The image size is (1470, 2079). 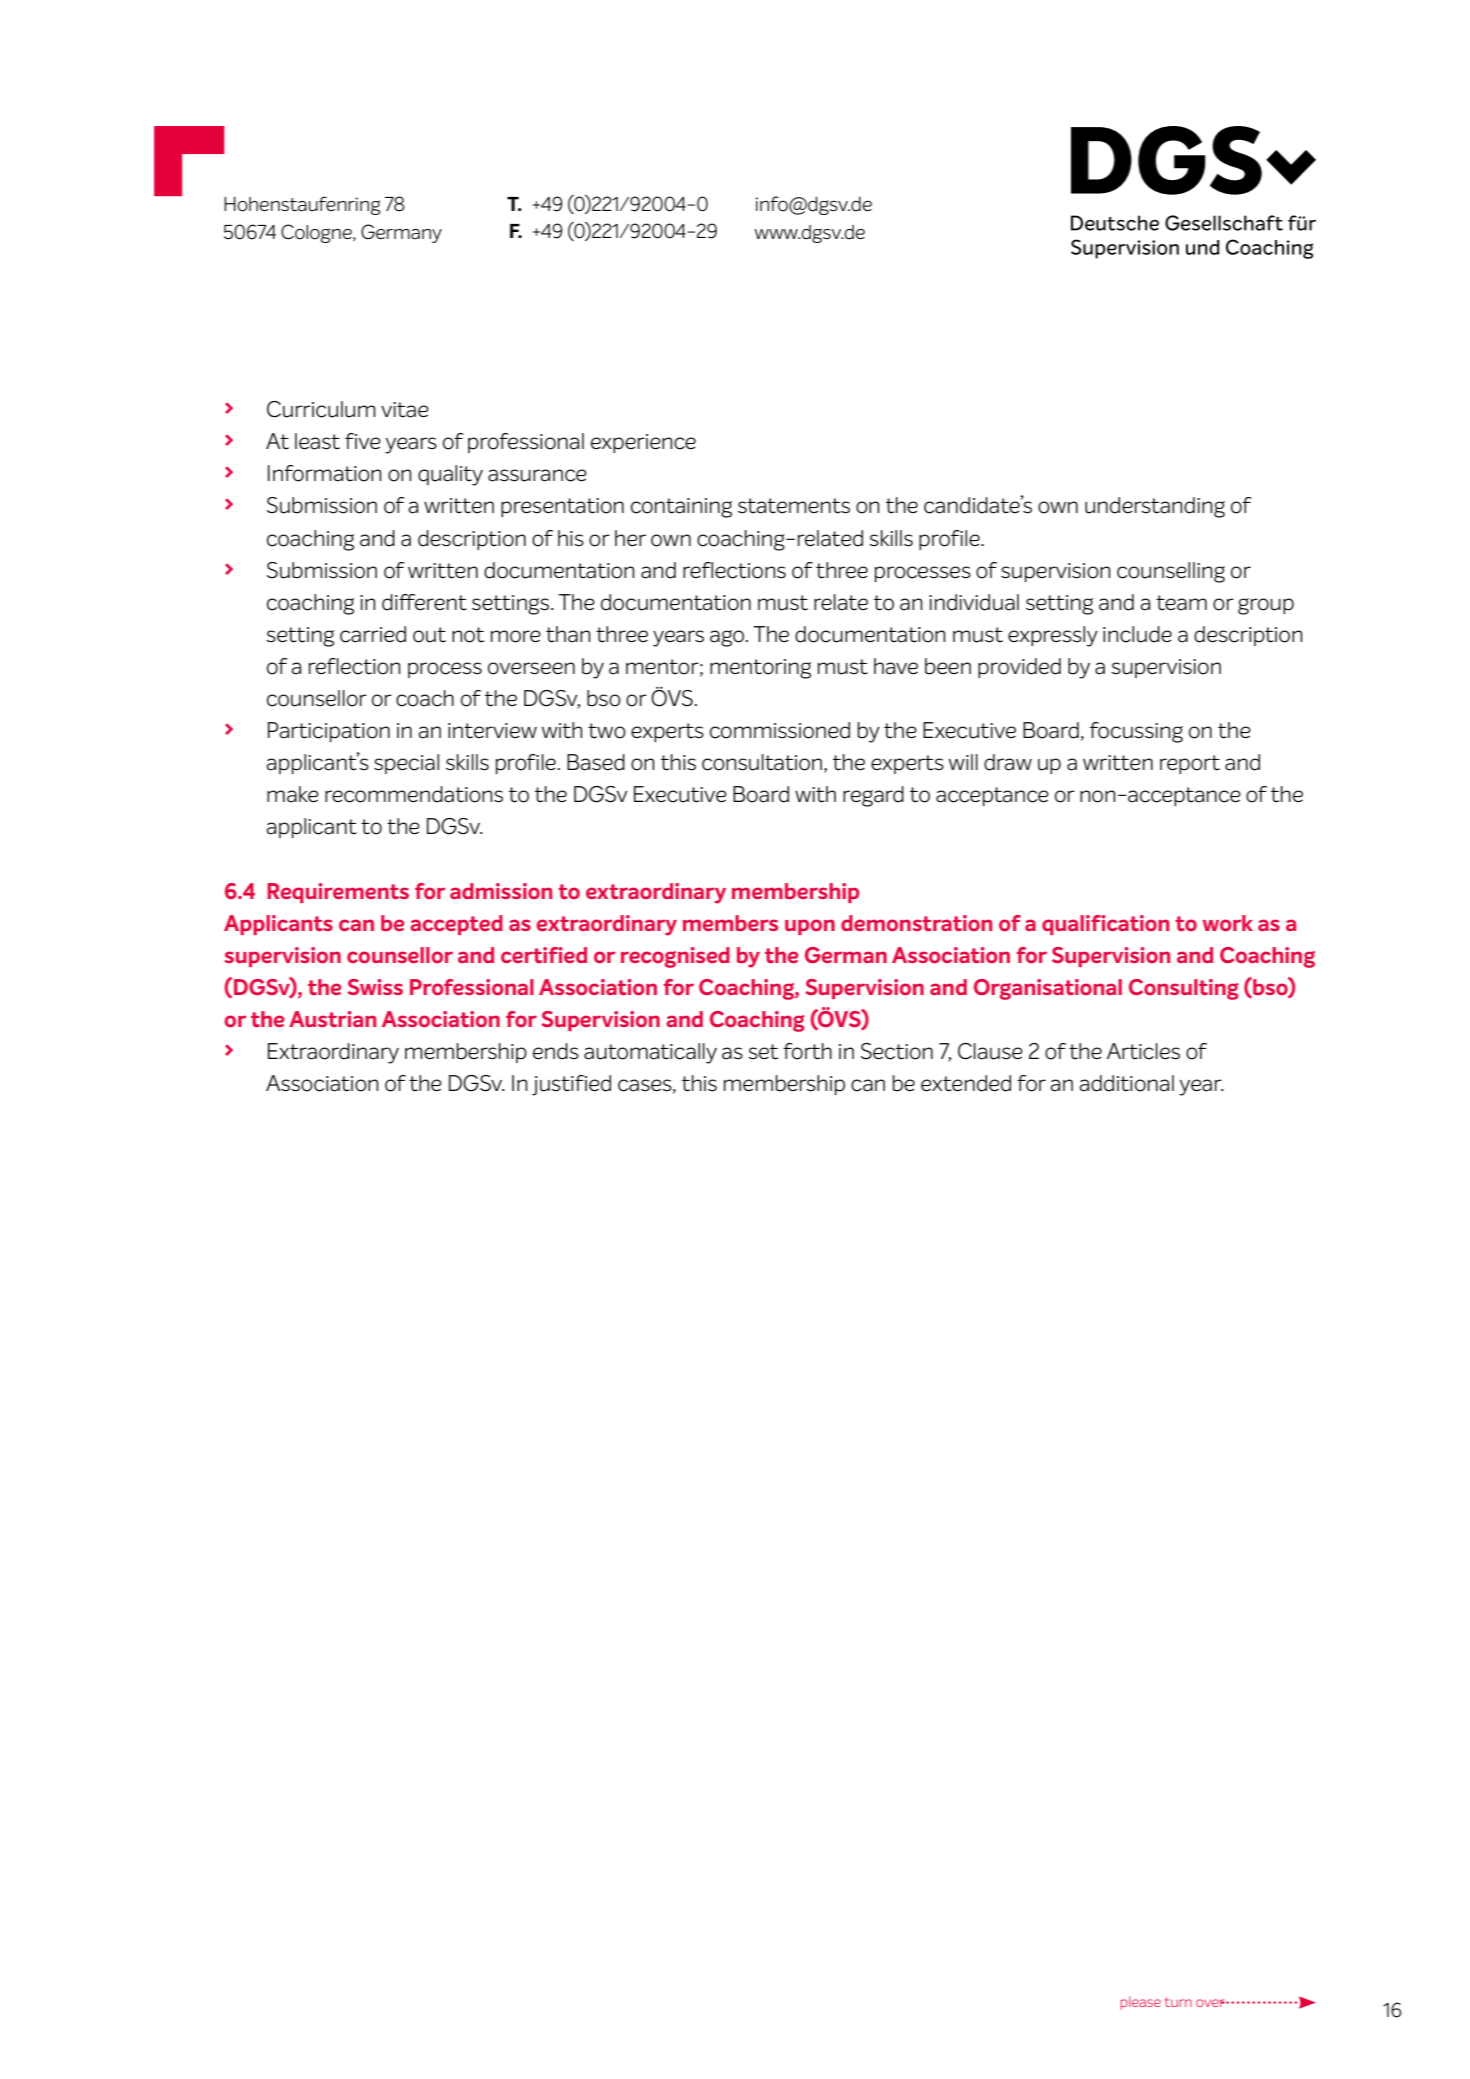 What do you see at coordinates (643, 443) in the image?
I see `experience` at bounding box center [643, 443].
